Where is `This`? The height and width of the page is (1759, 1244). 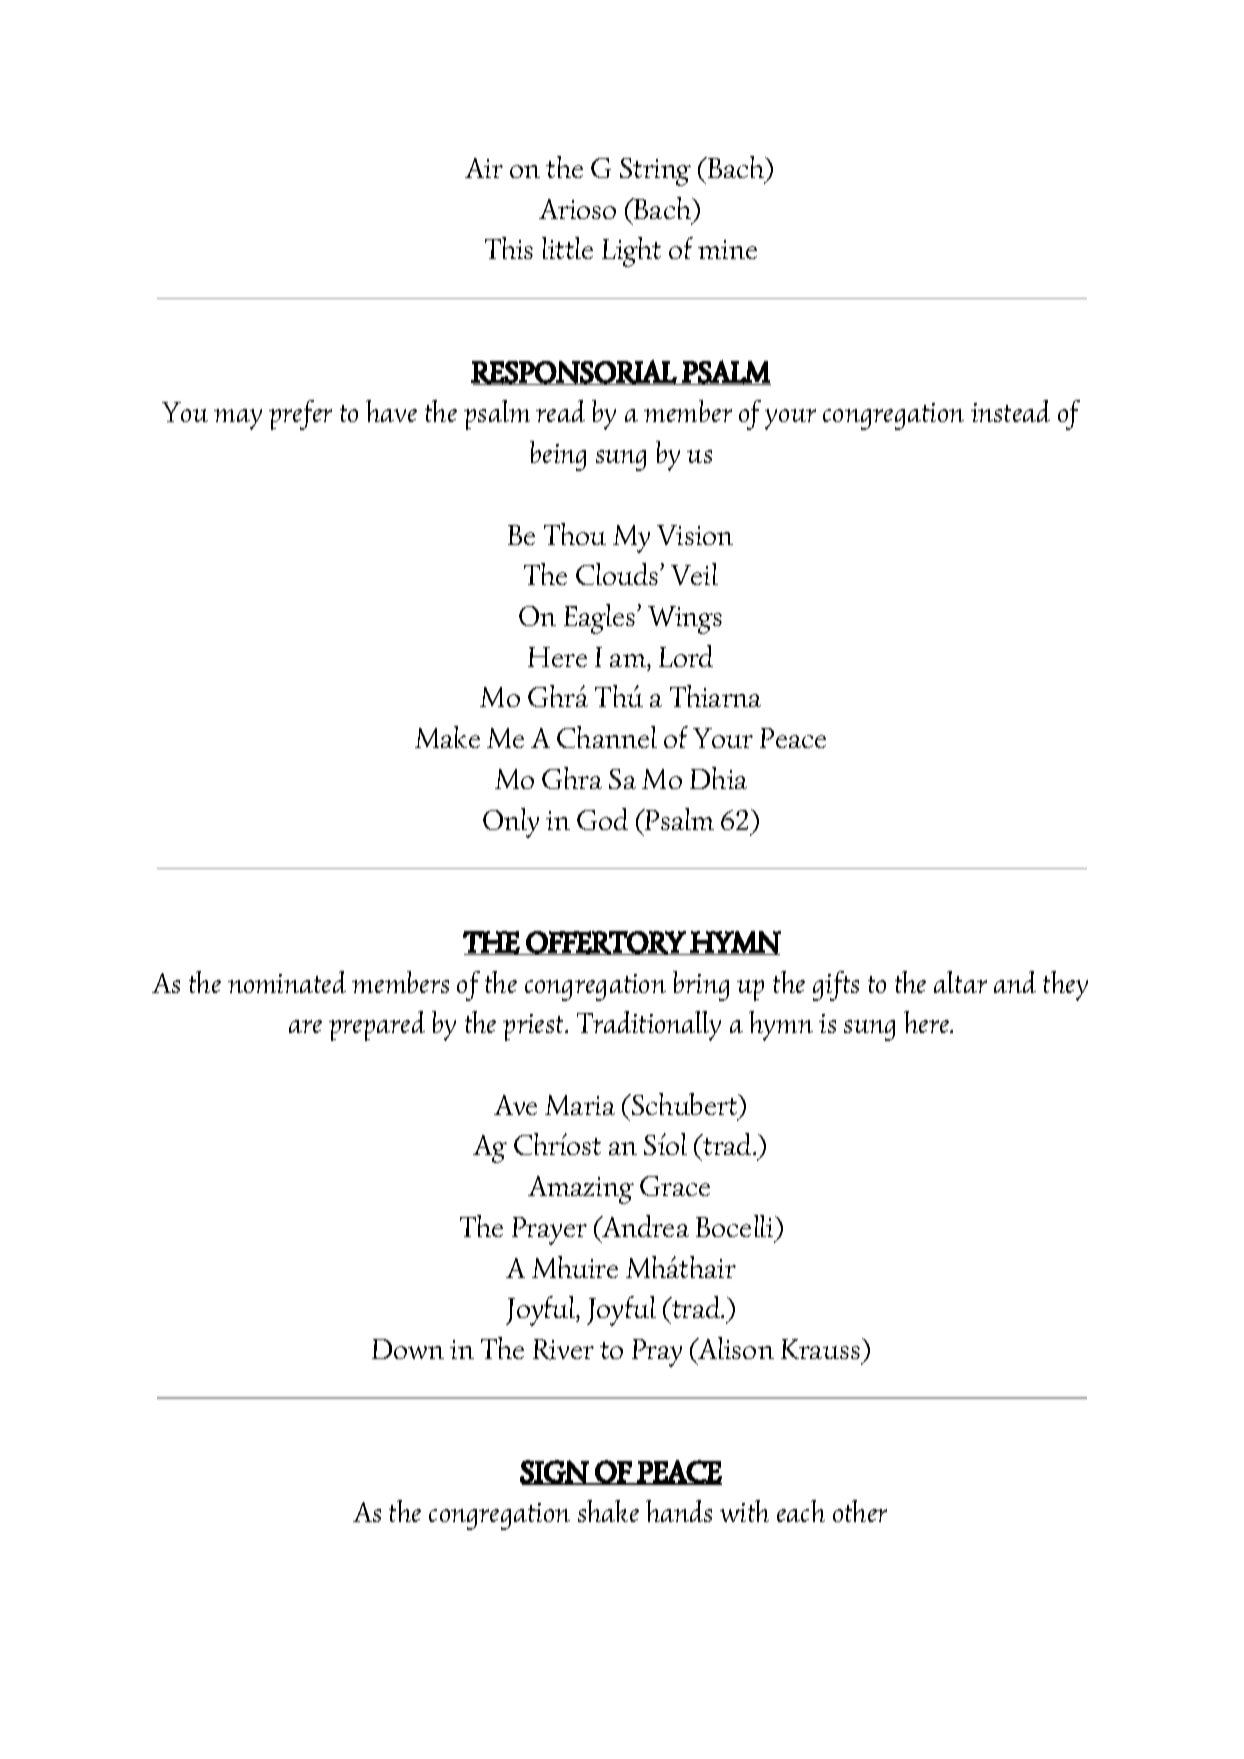 This is located at coordinates (509, 248).
